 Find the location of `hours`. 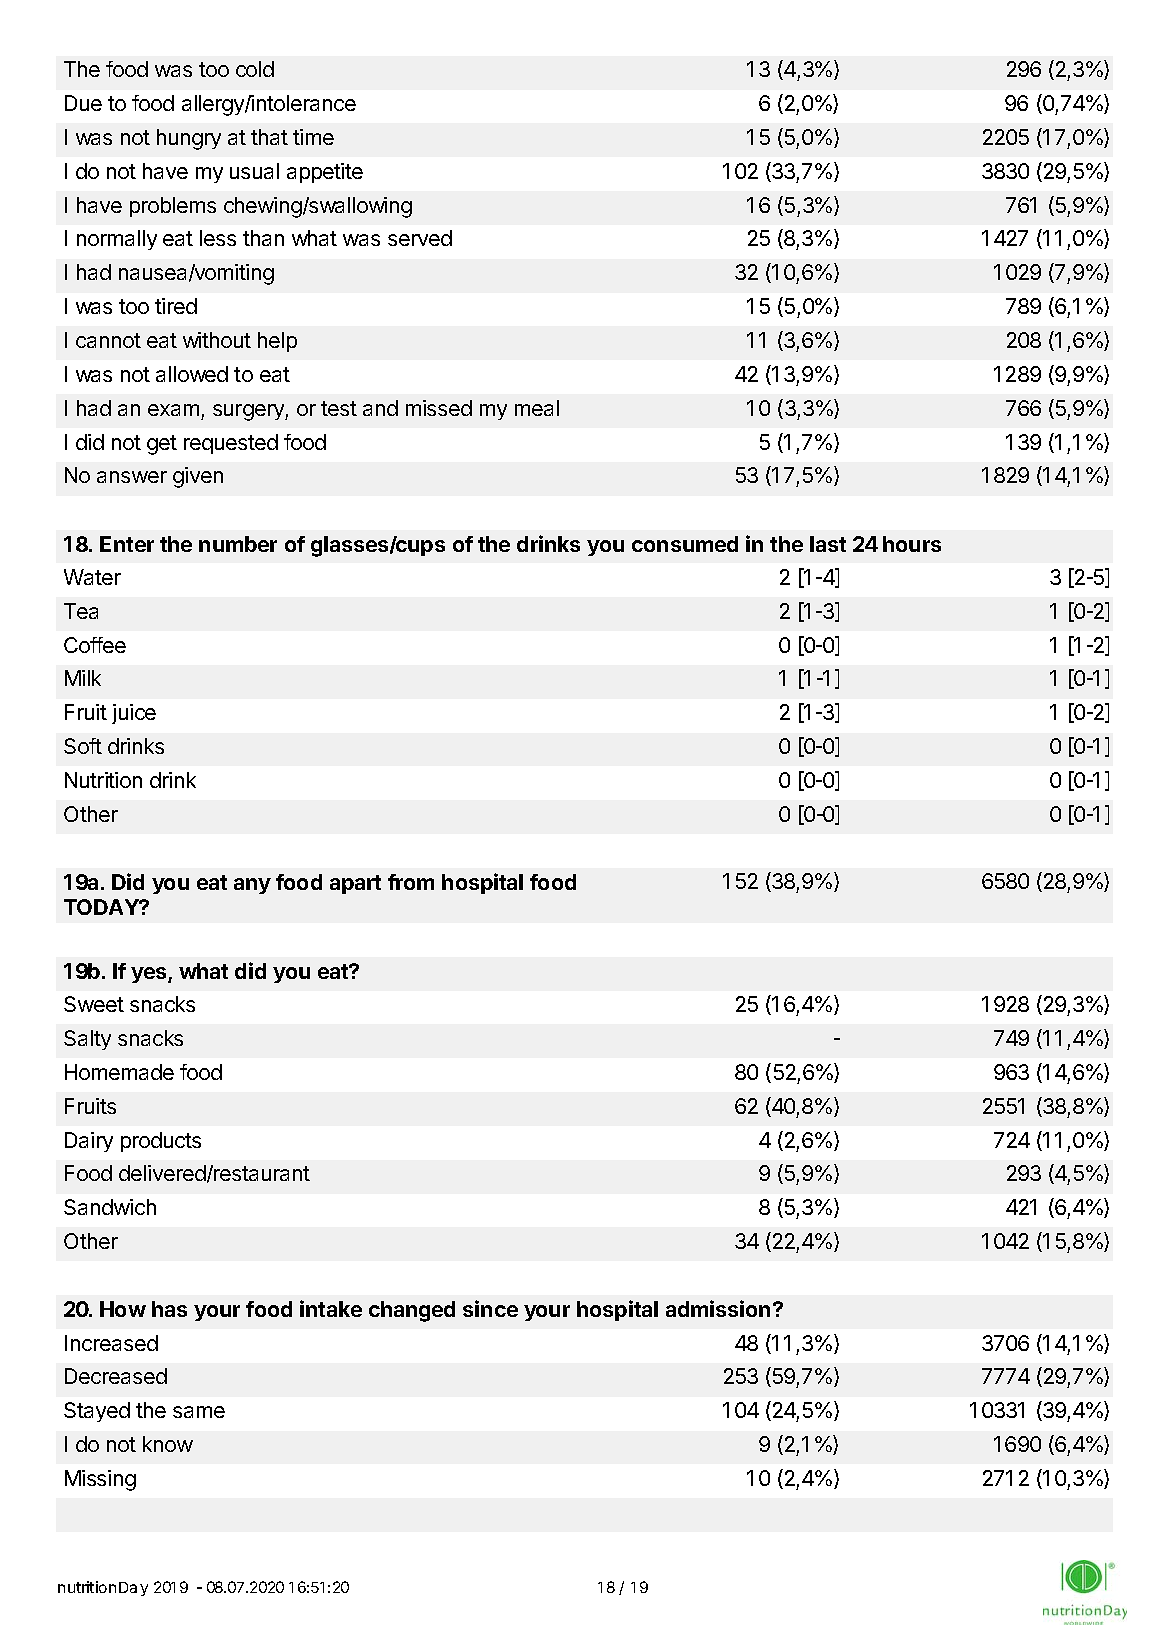

hours is located at coordinates (912, 544).
